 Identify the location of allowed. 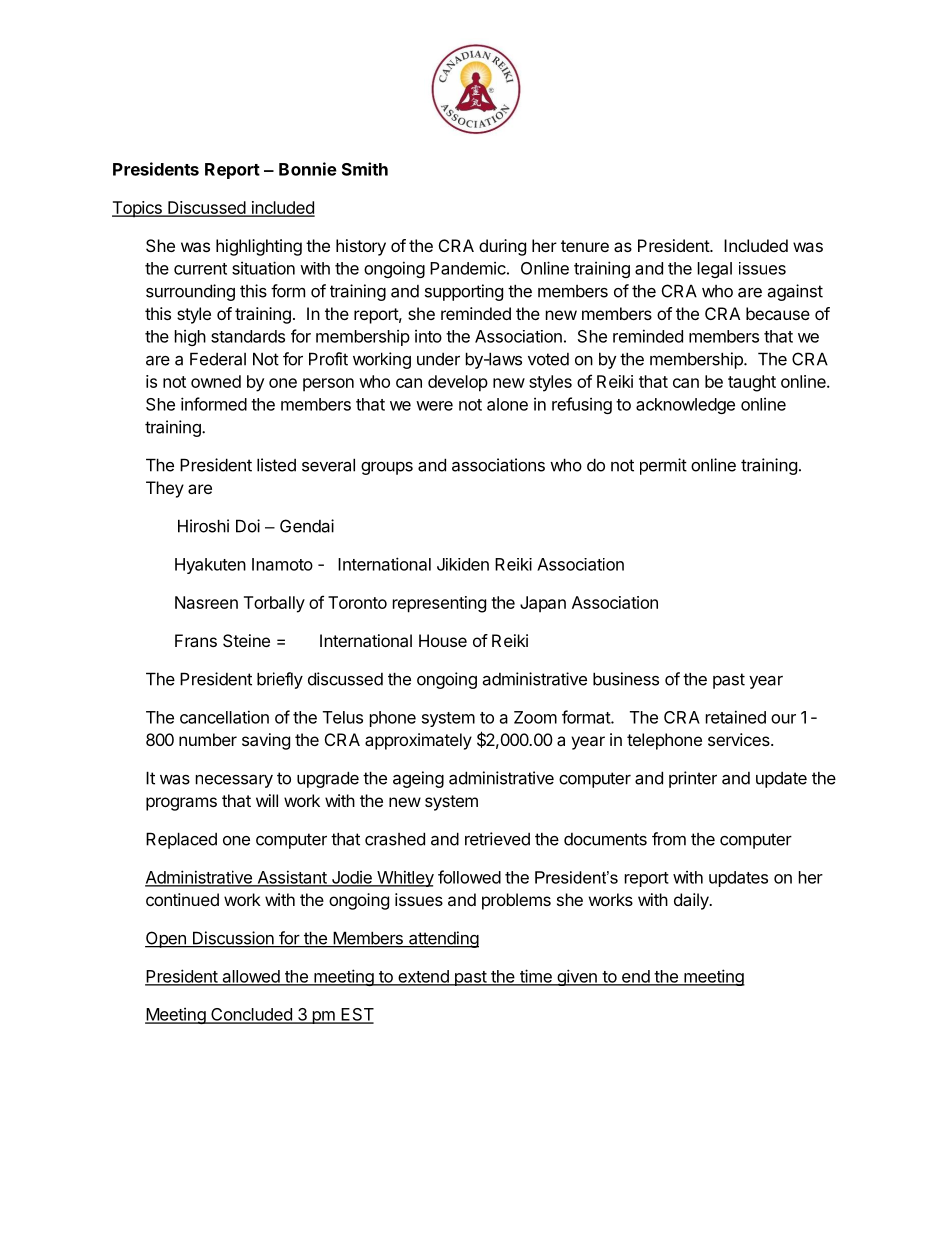
(251, 977).
